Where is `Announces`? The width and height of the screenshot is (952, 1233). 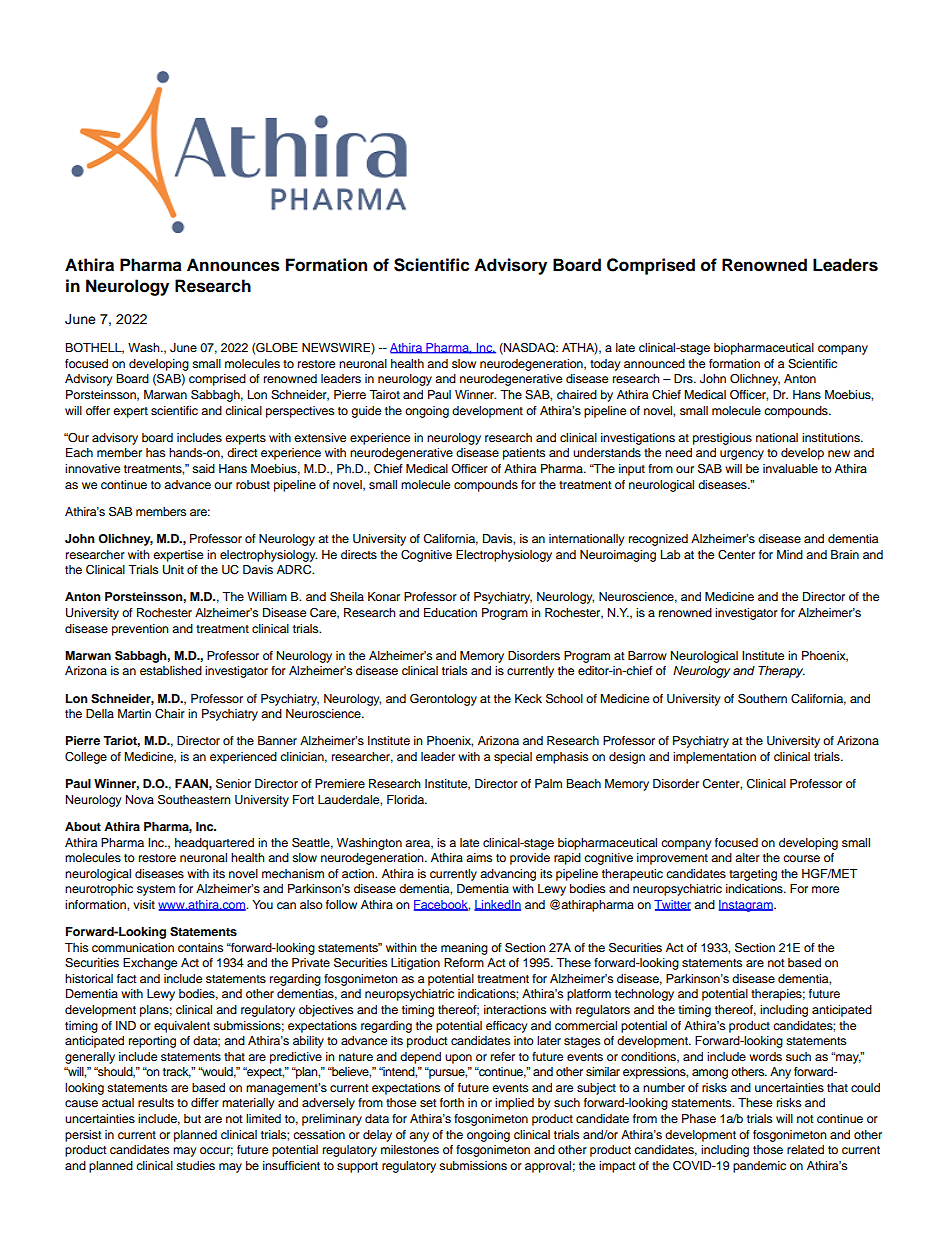
Announces is located at coordinates (233, 265).
